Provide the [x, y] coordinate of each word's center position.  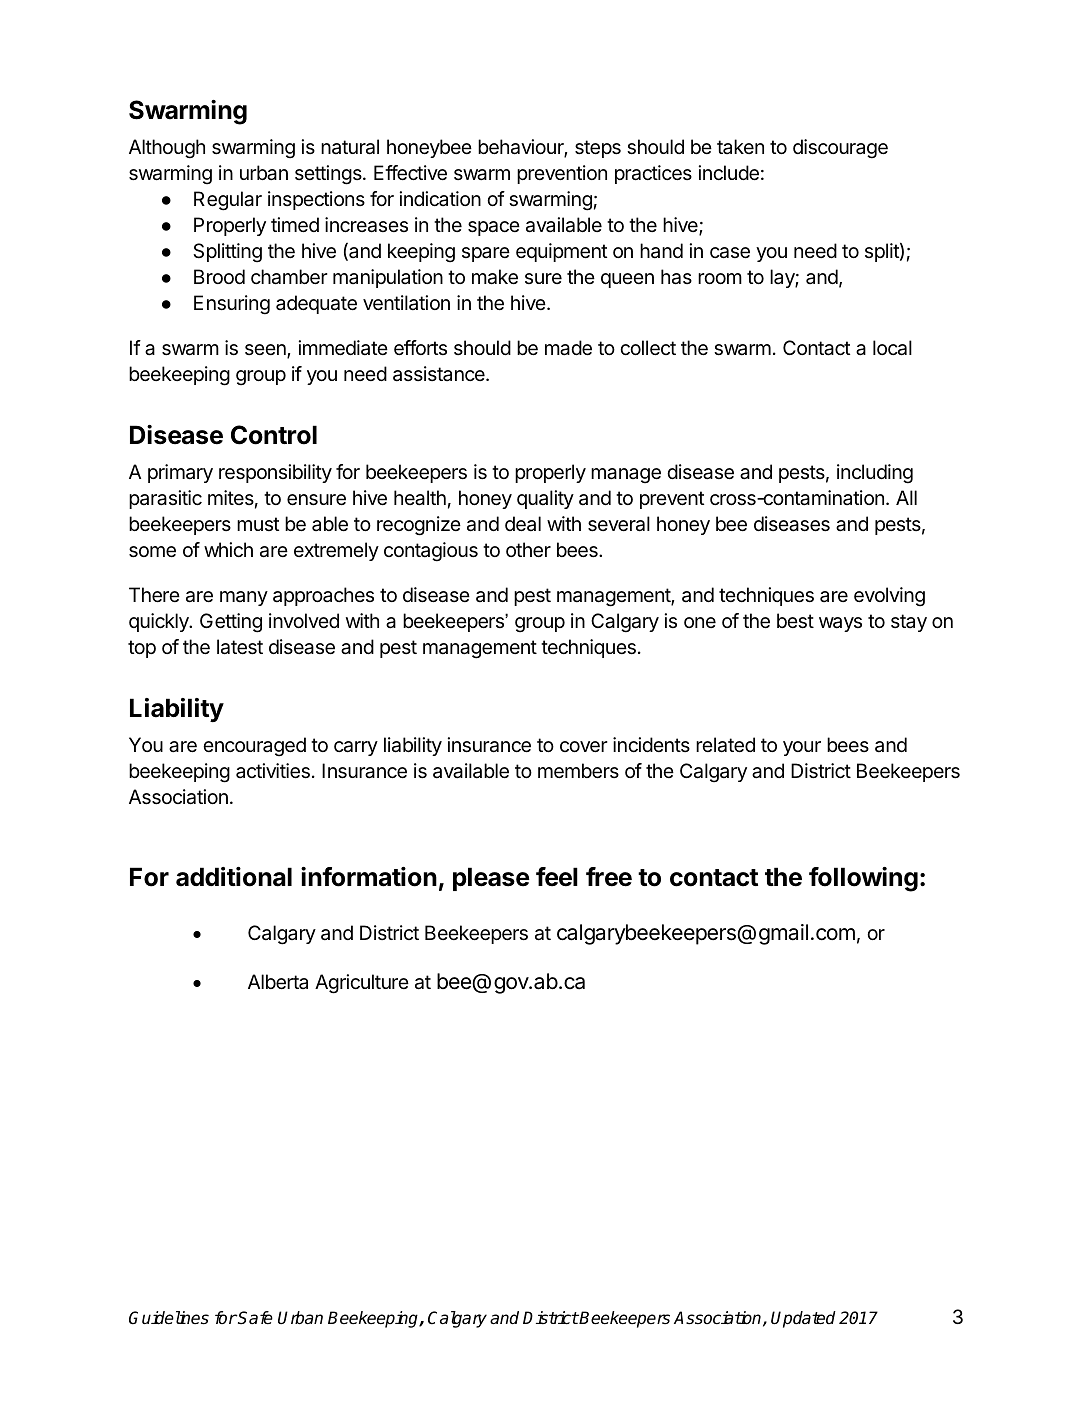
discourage [840, 149]
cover [584, 747]
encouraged [254, 747]
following [863, 879]
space [494, 228]
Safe [255, 1318]
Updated [803, 1319]
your [802, 748]
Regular [228, 201]
